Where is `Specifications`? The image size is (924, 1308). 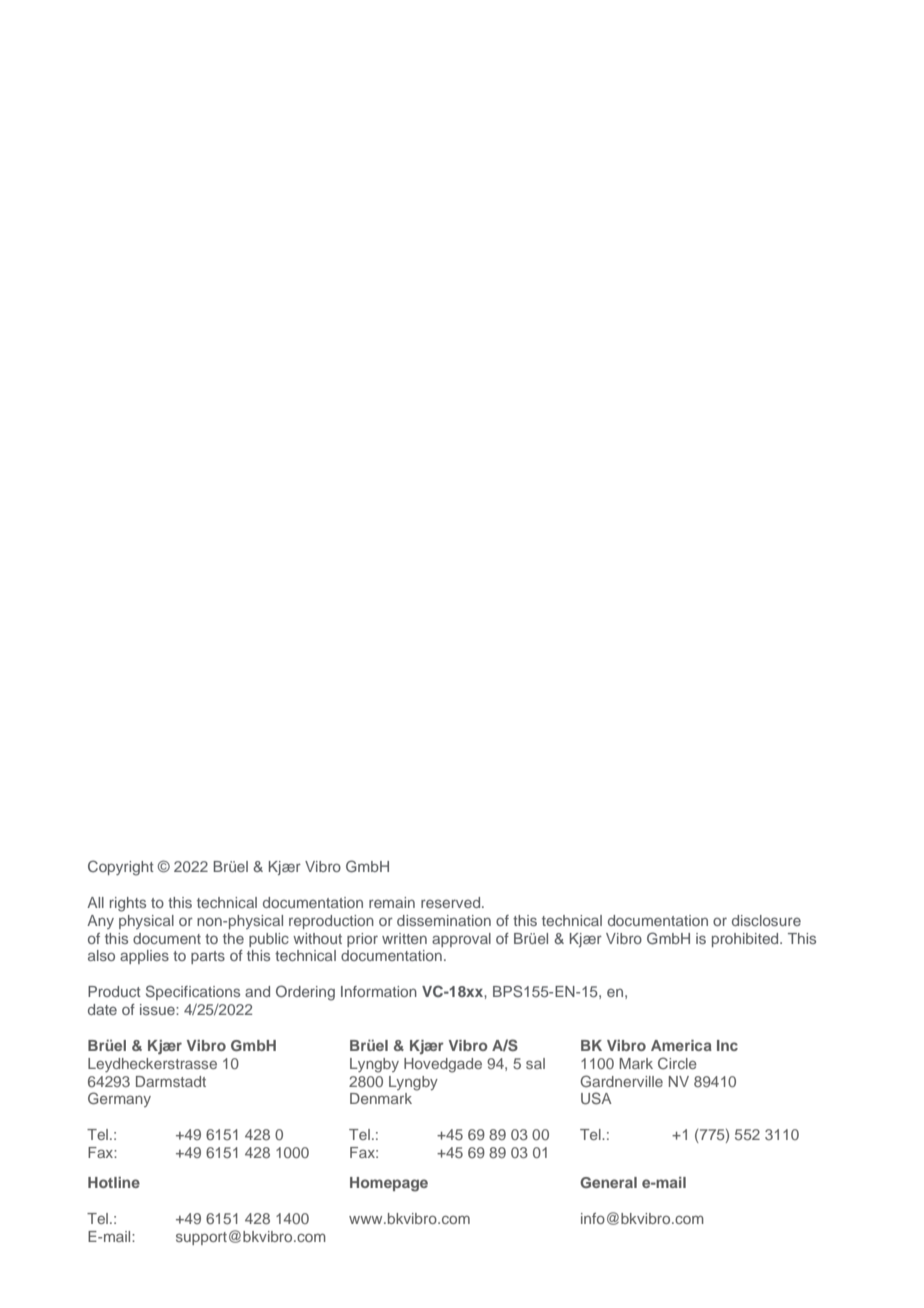
Specifications is located at coordinates (193, 992).
